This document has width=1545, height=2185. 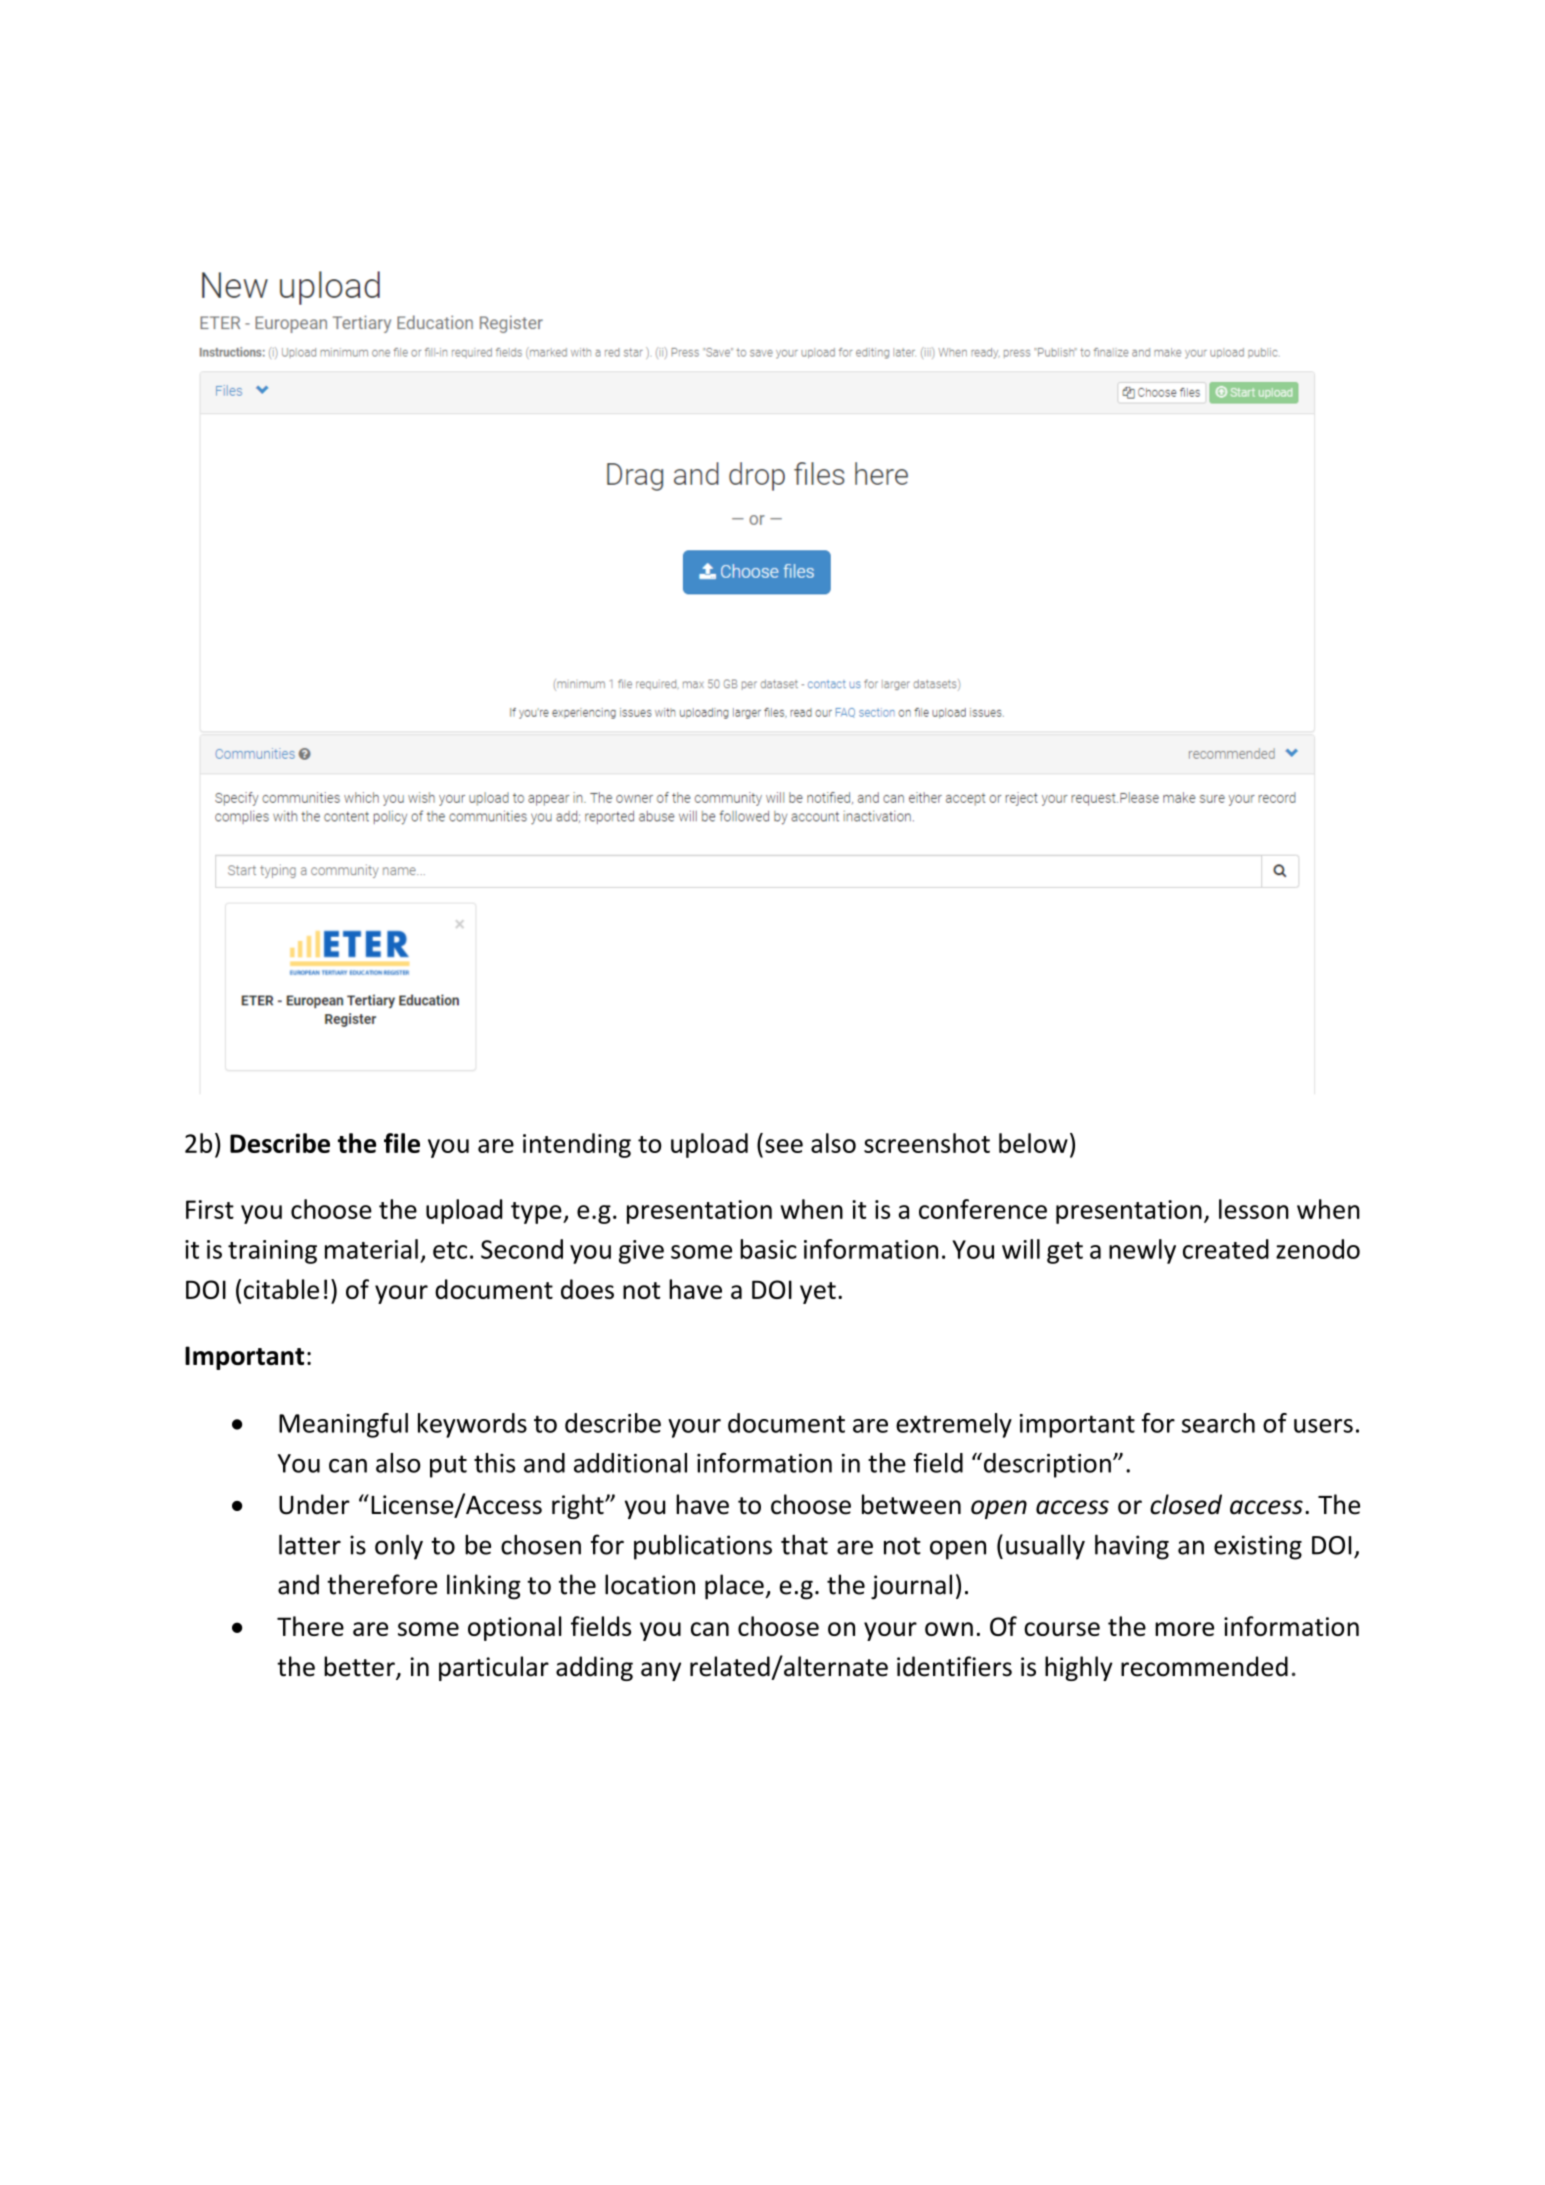 I want to click on yet, so click(x=818, y=1293).
